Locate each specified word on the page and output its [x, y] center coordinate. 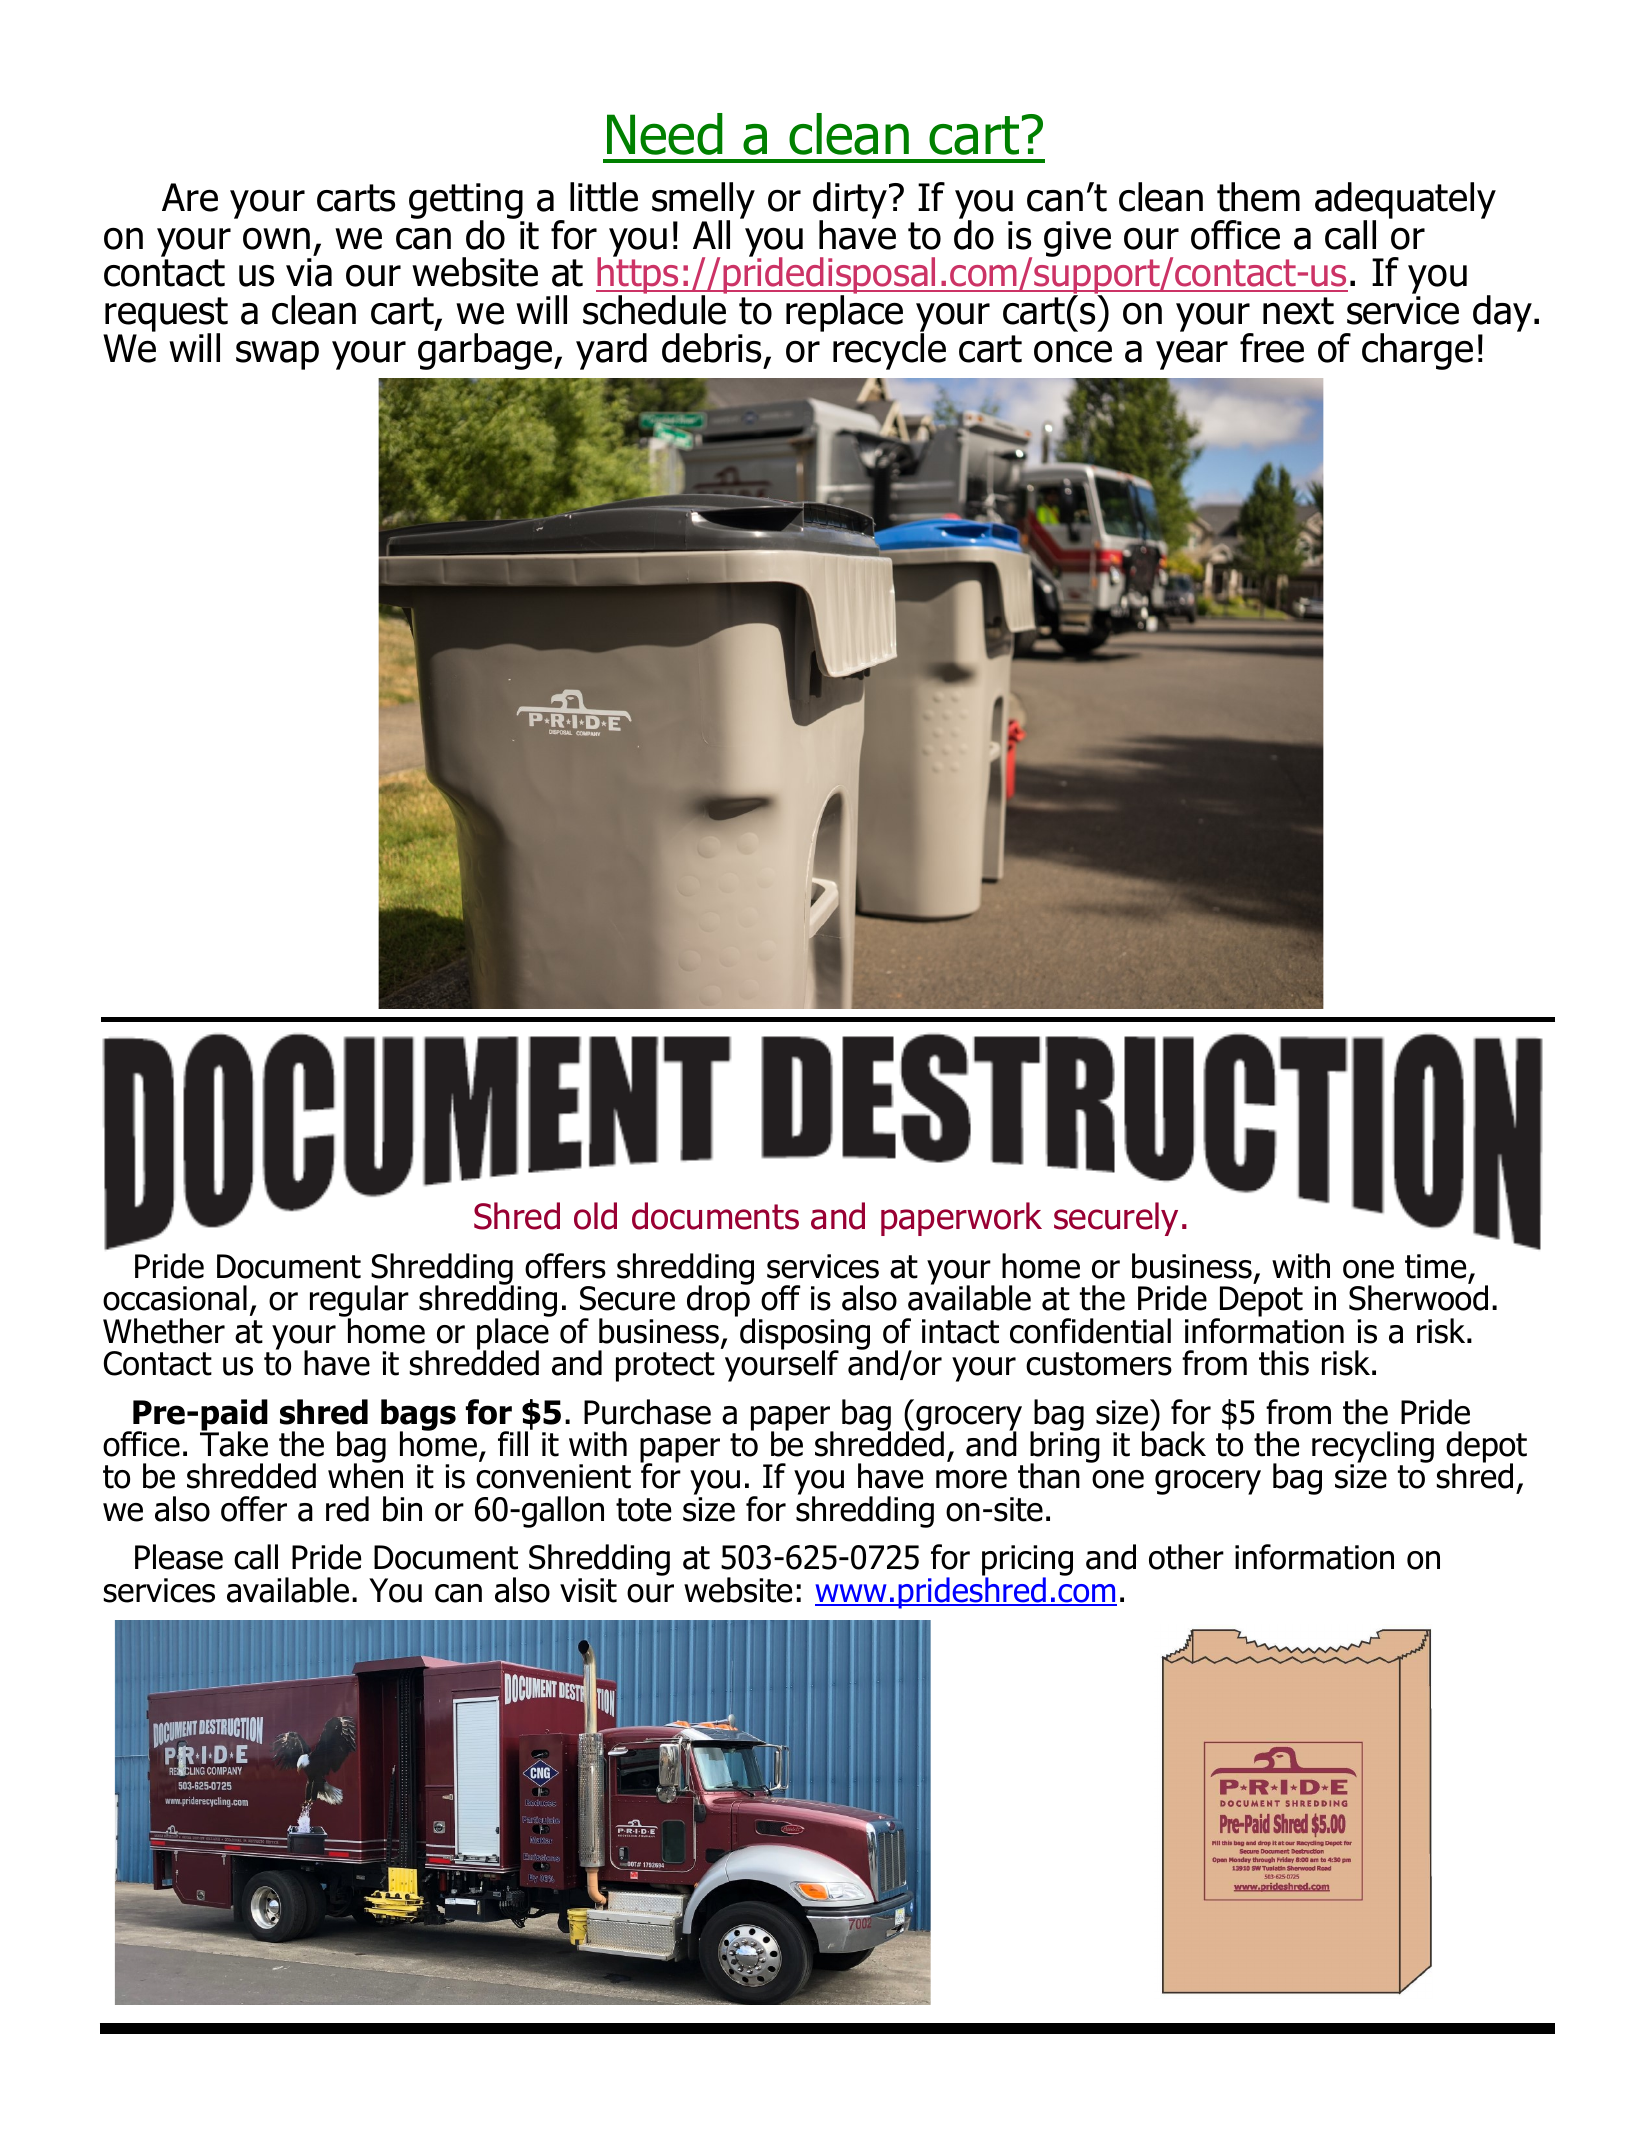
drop [718, 1300]
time [1435, 1266]
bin [402, 1509]
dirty [851, 201]
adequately [1405, 201]
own [276, 239]
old [595, 1216]
